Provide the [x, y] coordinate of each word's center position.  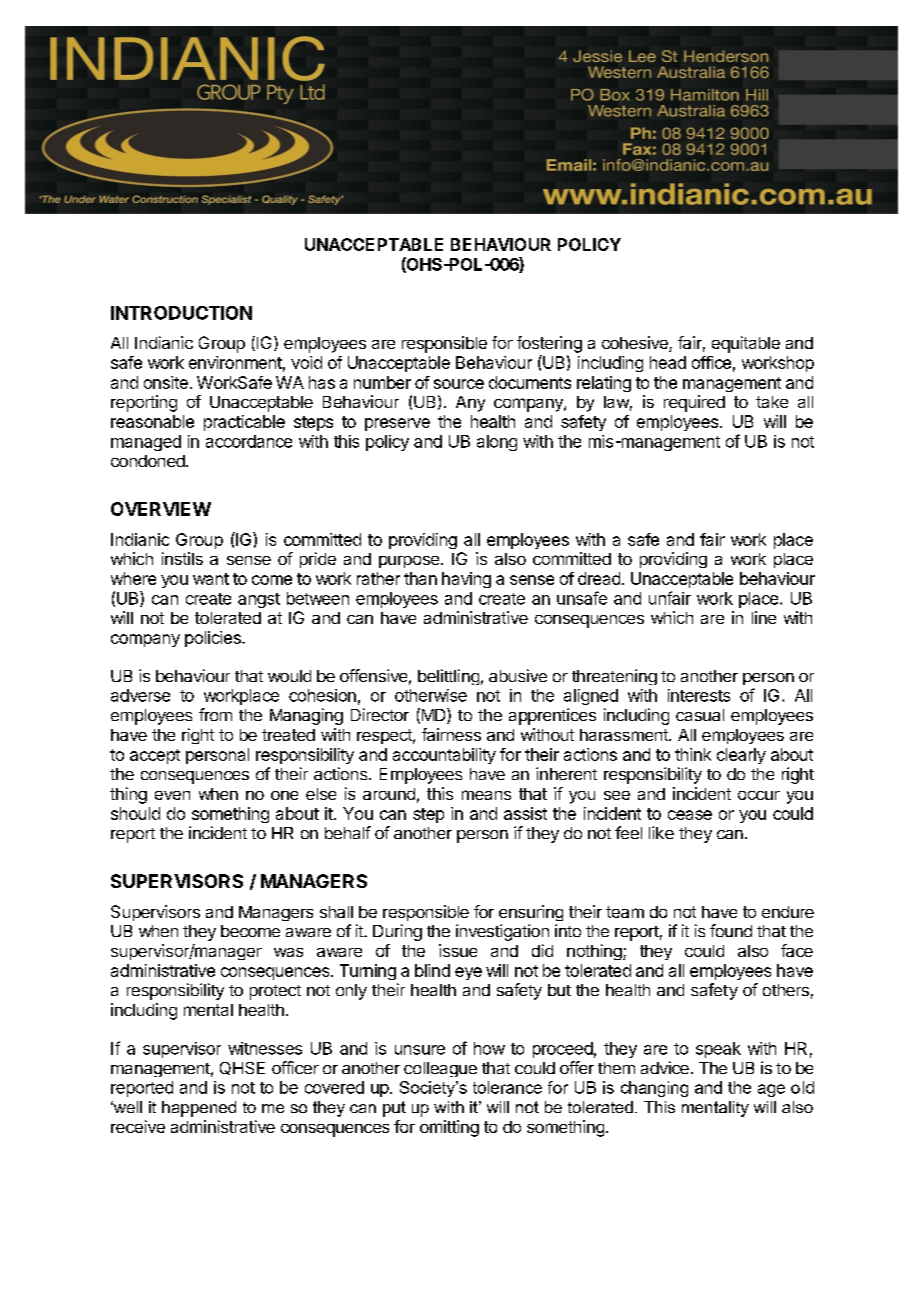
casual [700, 715]
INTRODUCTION [181, 313]
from [215, 714]
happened [199, 1109]
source [459, 384]
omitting [449, 1128]
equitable [746, 344]
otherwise [431, 695]
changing [654, 1089]
